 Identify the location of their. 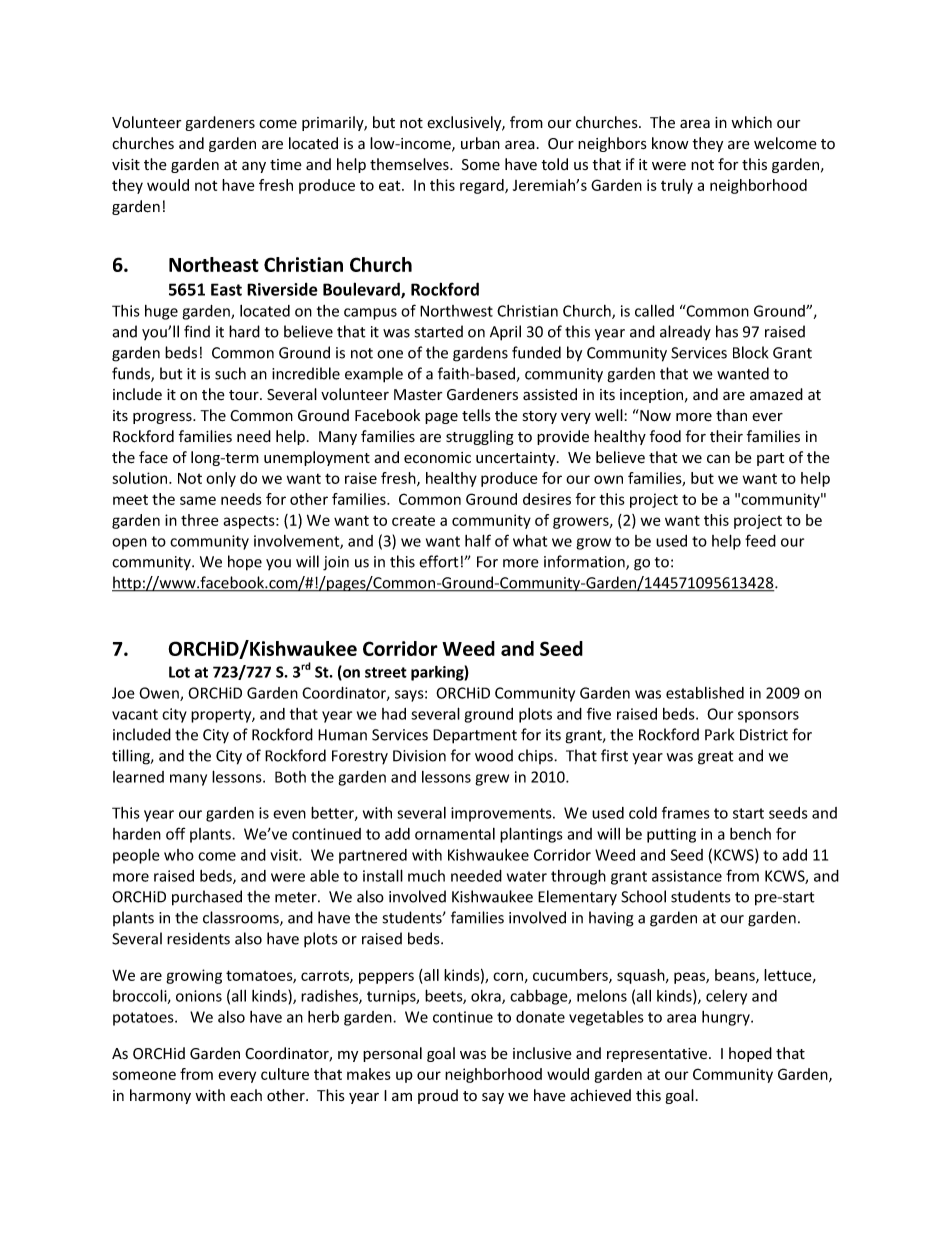
(726, 436).
